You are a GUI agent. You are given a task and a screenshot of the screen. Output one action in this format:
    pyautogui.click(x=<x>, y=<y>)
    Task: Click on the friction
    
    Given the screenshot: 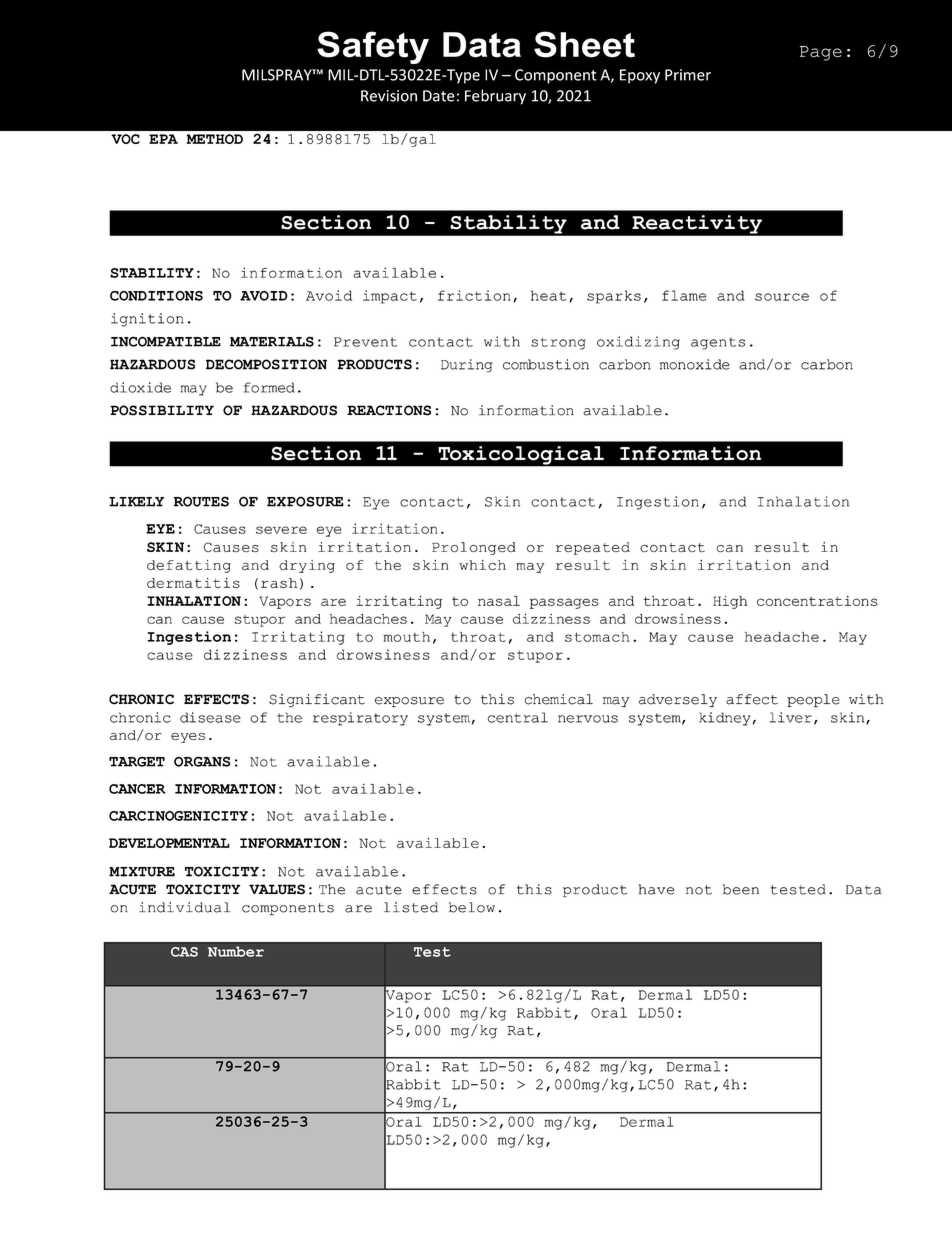 What is the action you would take?
    pyautogui.click(x=474, y=295)
